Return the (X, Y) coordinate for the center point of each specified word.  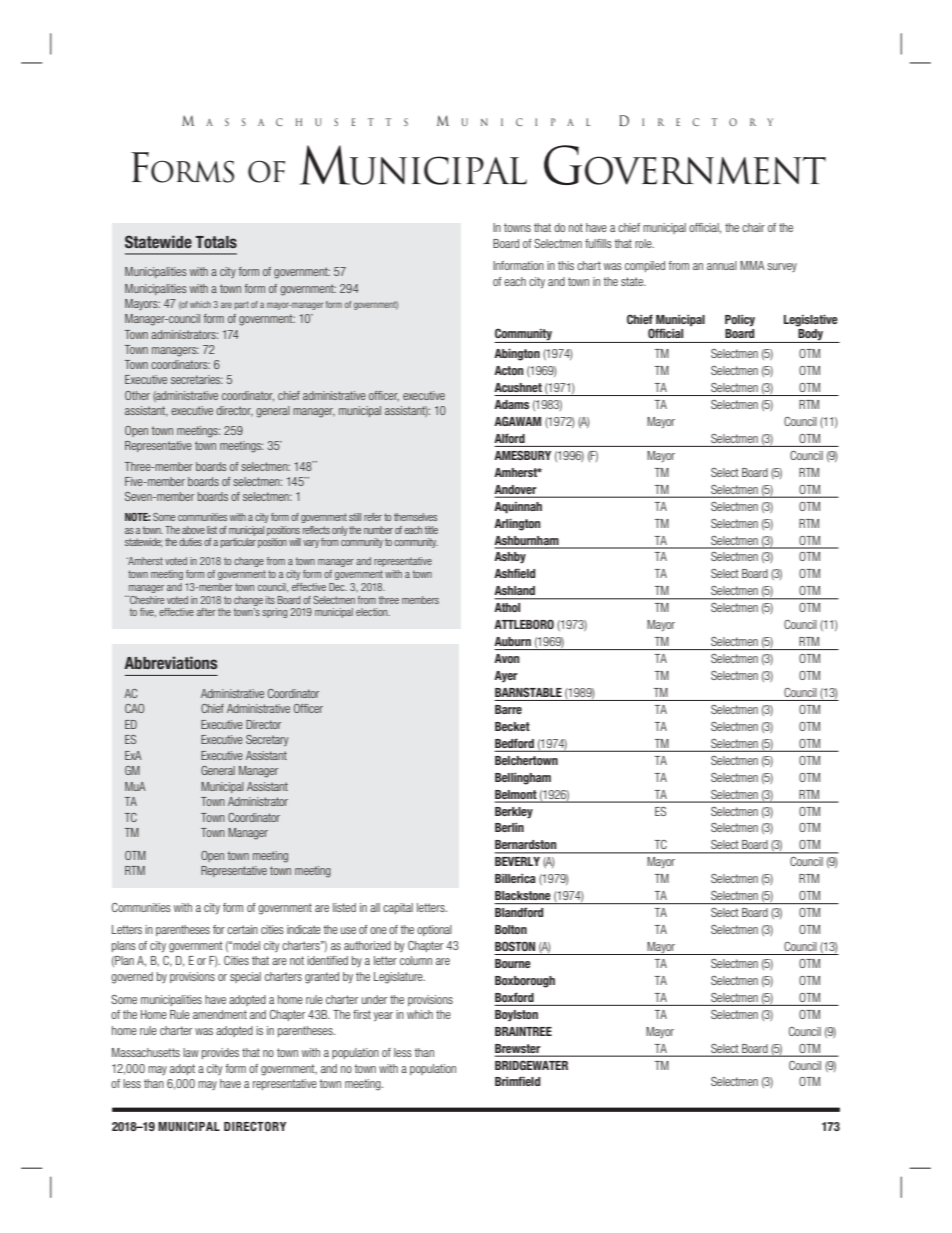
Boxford (514, 997)
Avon (507, 658)
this (566, 265)
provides (220, 1053)
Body (811, 334)
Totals (216, 242)
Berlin (509, 827)
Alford (509, 438)
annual (722, 265)
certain (242, 929)
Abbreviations (170, 662)
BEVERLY (517, 861)
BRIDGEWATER (531, 1065)
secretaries (197, 379)
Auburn (512, 641)
